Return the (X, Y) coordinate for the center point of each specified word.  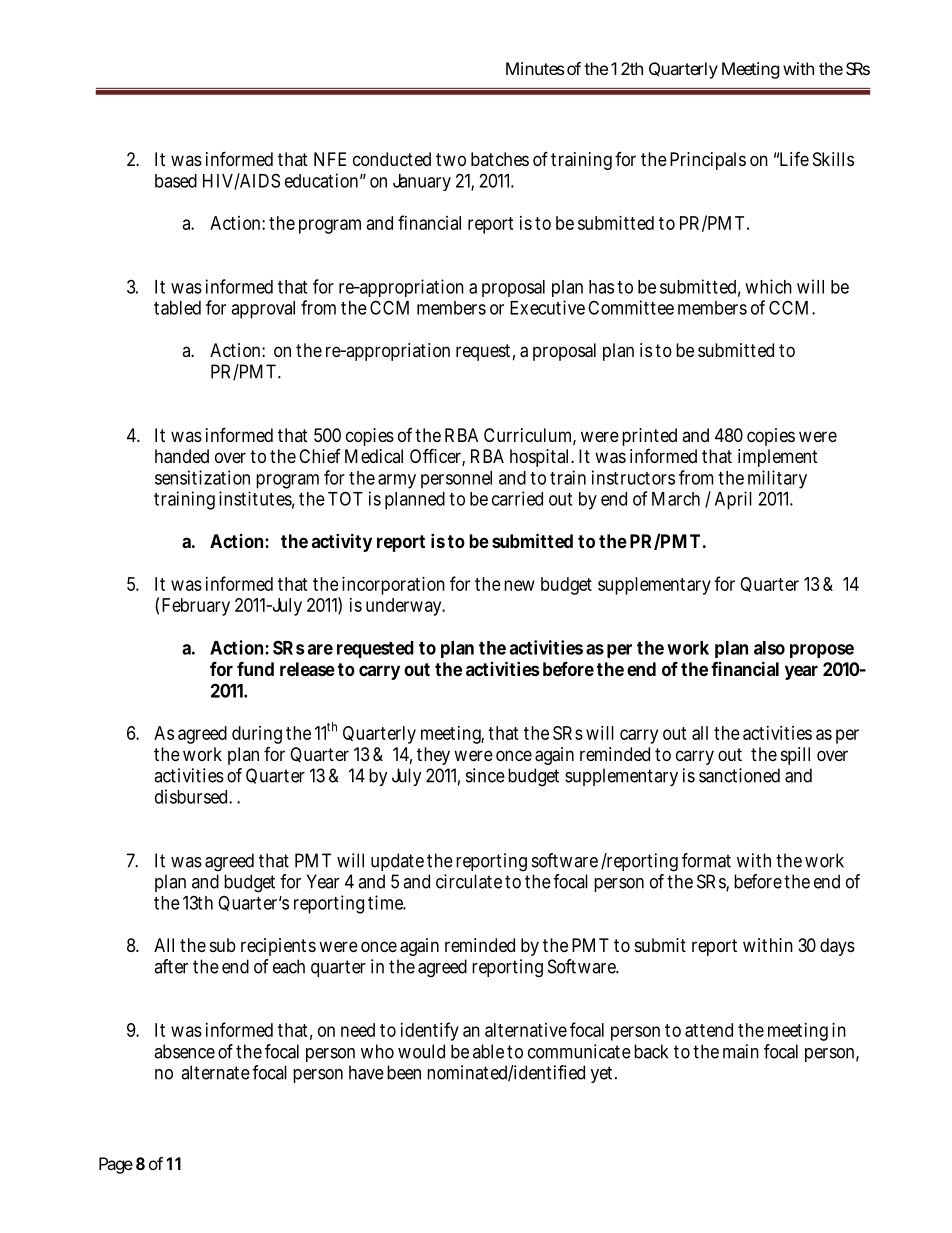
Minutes (535, 68)
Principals (708, 161)
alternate (215, 1072)
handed (182, 456)
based (176, 181)
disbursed (193, 796)
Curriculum (530, 436)
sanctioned (739, 775)
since (485, 775)
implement (778, 458)
